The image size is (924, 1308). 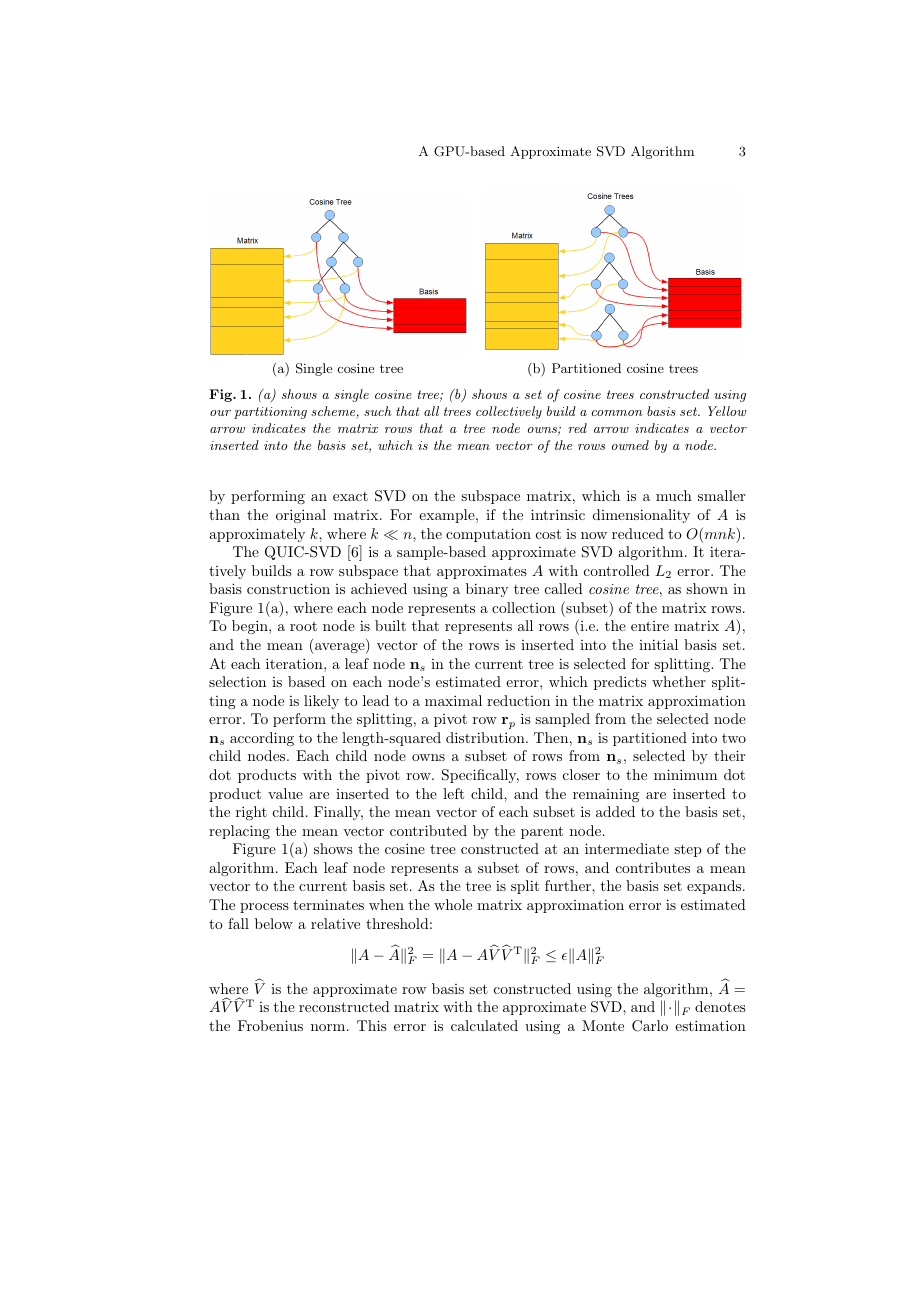 I want to click on Frobenius, so click(x=270, y=1025).
